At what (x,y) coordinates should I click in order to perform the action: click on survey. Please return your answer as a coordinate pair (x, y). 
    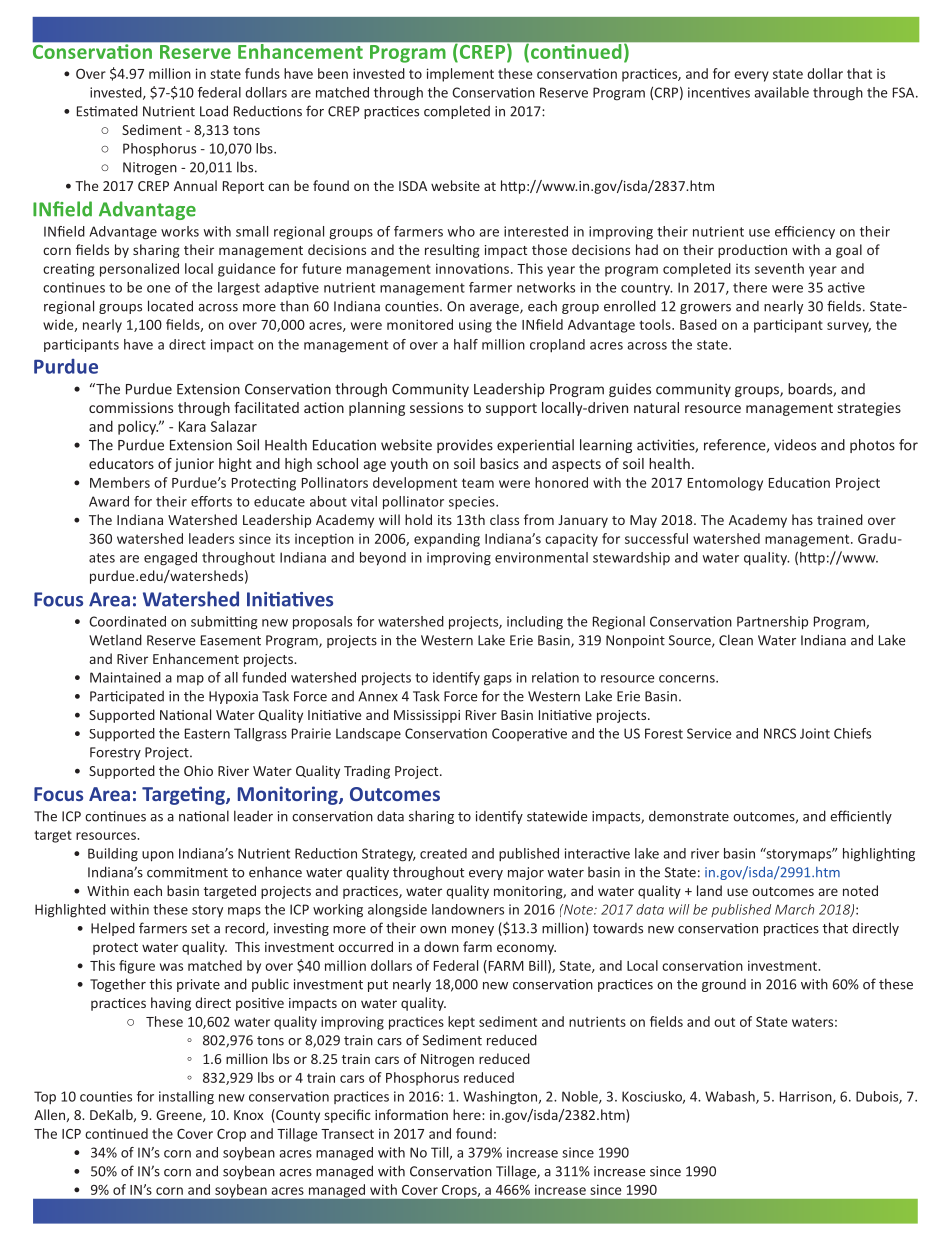
    Looking at the image, I should click on (849, 327).
